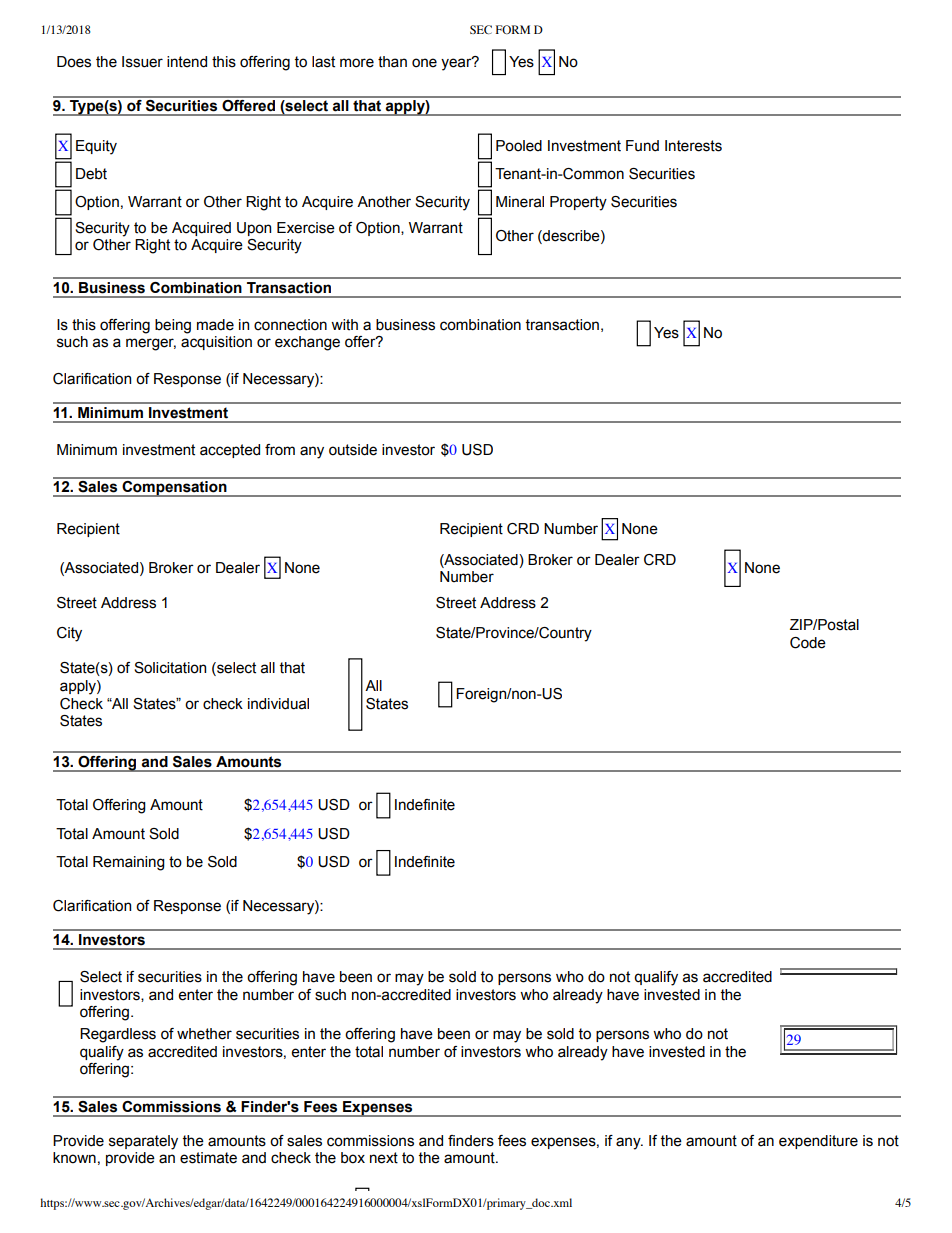 The image size is (952, 1233). What do you see at coordinates (204, 1034) in the screenshot?
I see `whether` at bounding box center [204, 1034].
